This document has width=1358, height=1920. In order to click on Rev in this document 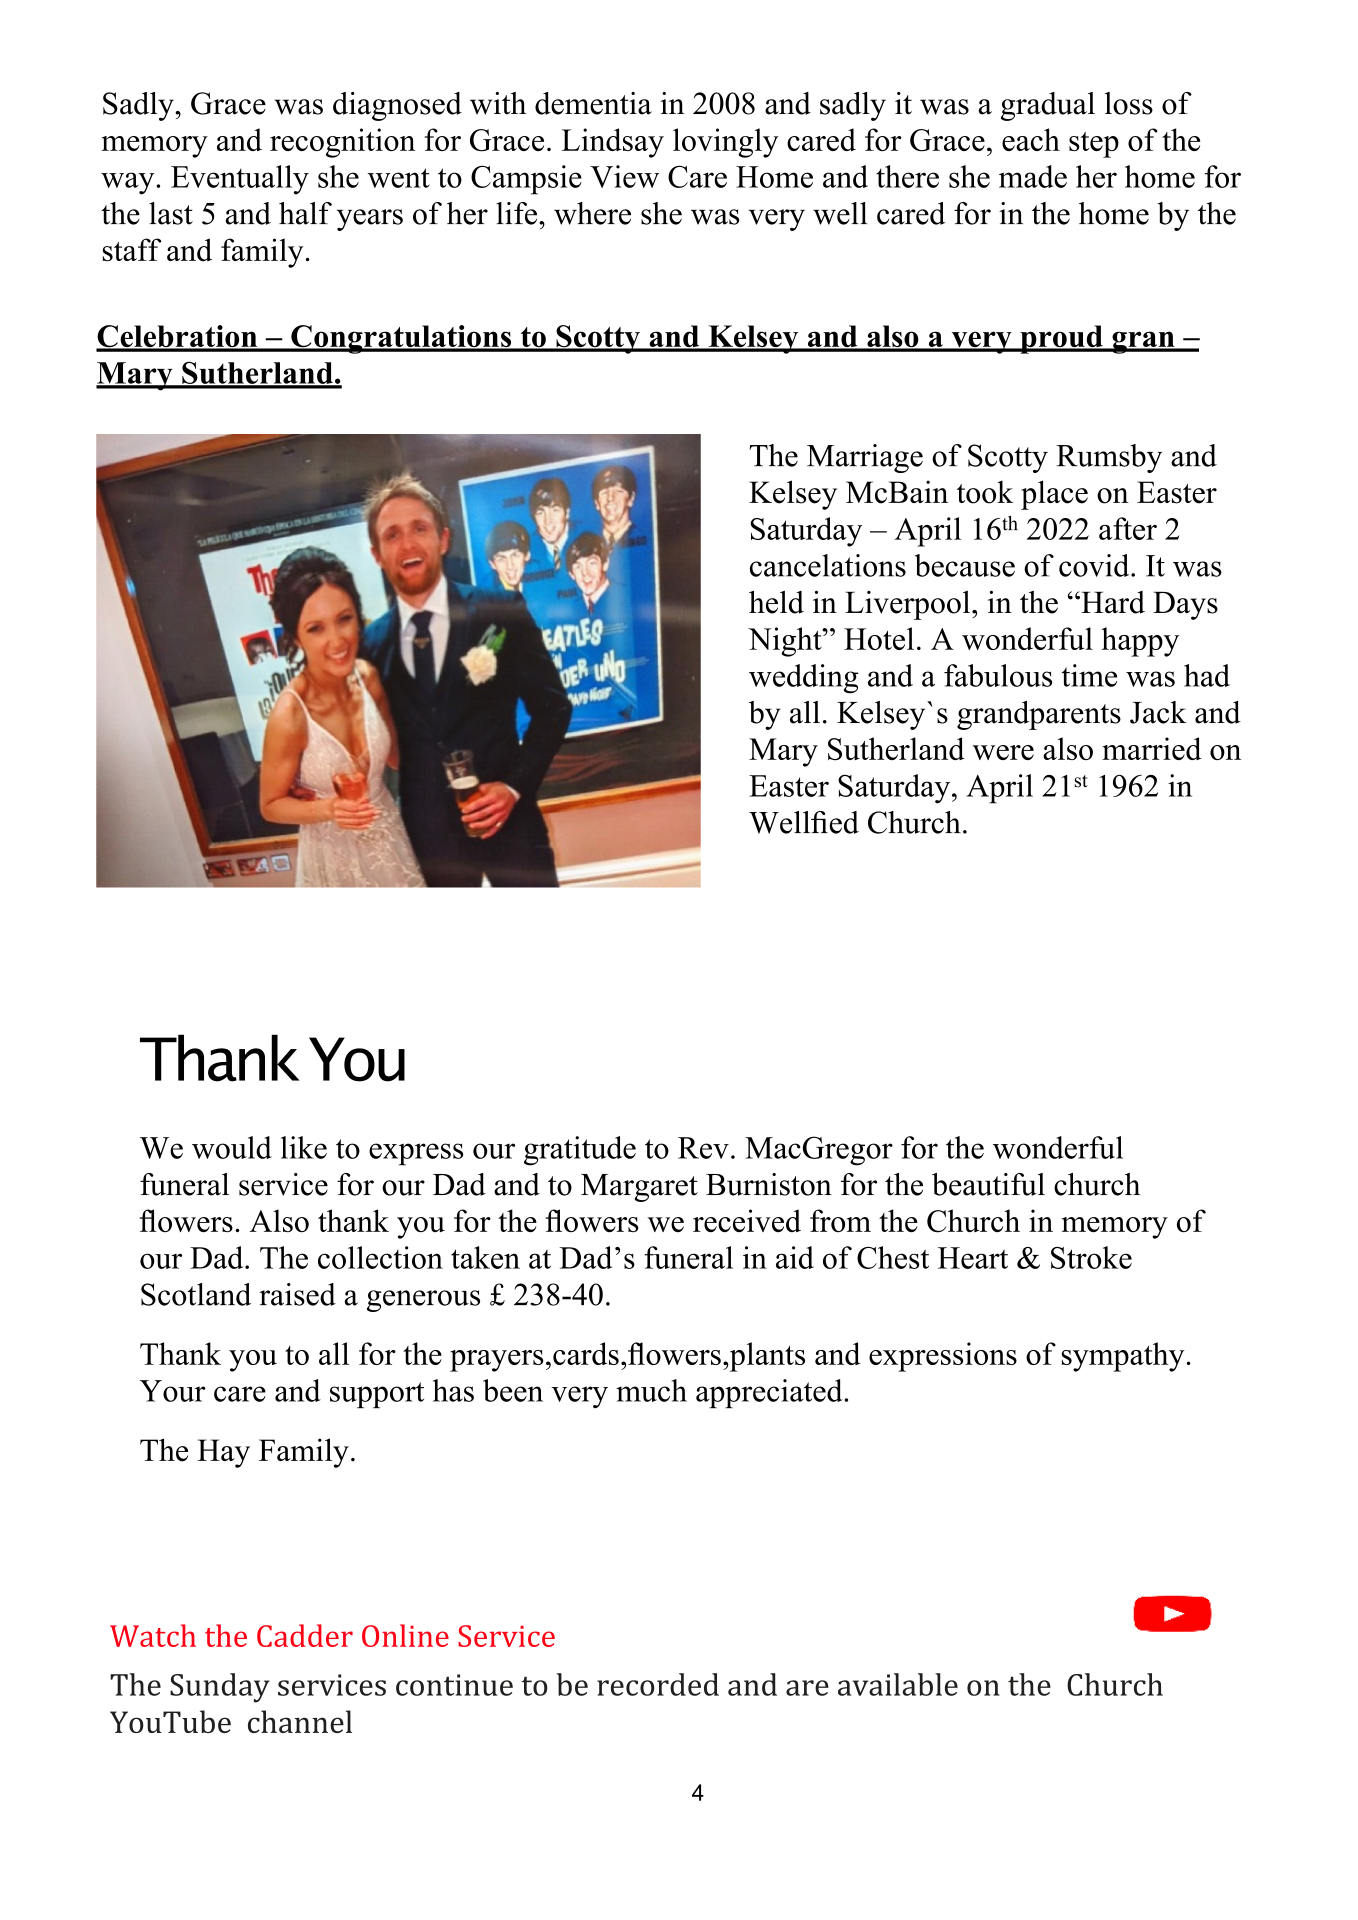, I will do `click(703, 1148)`.
